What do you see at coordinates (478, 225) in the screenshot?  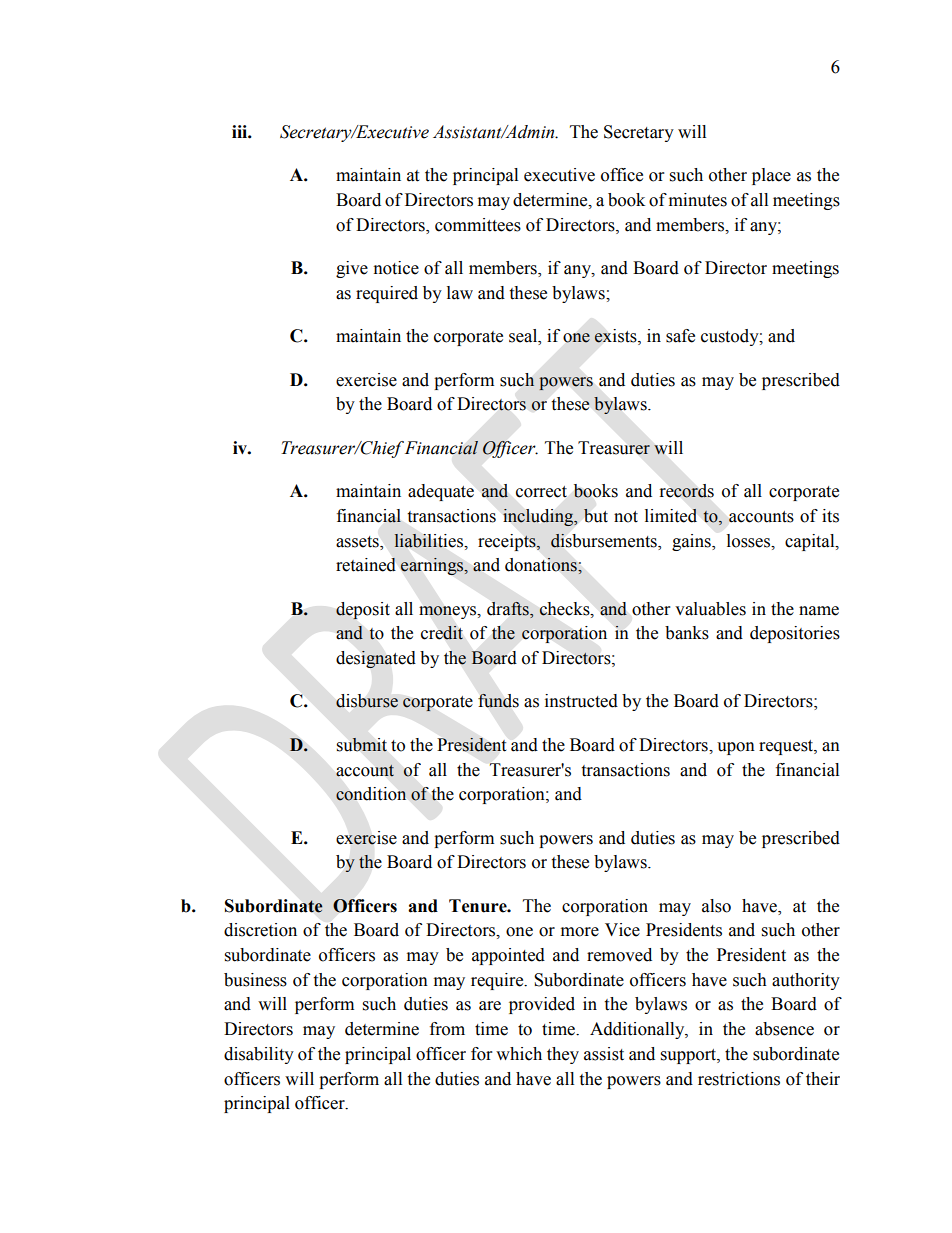 I see `committees` at bounding box center [478, 225].
